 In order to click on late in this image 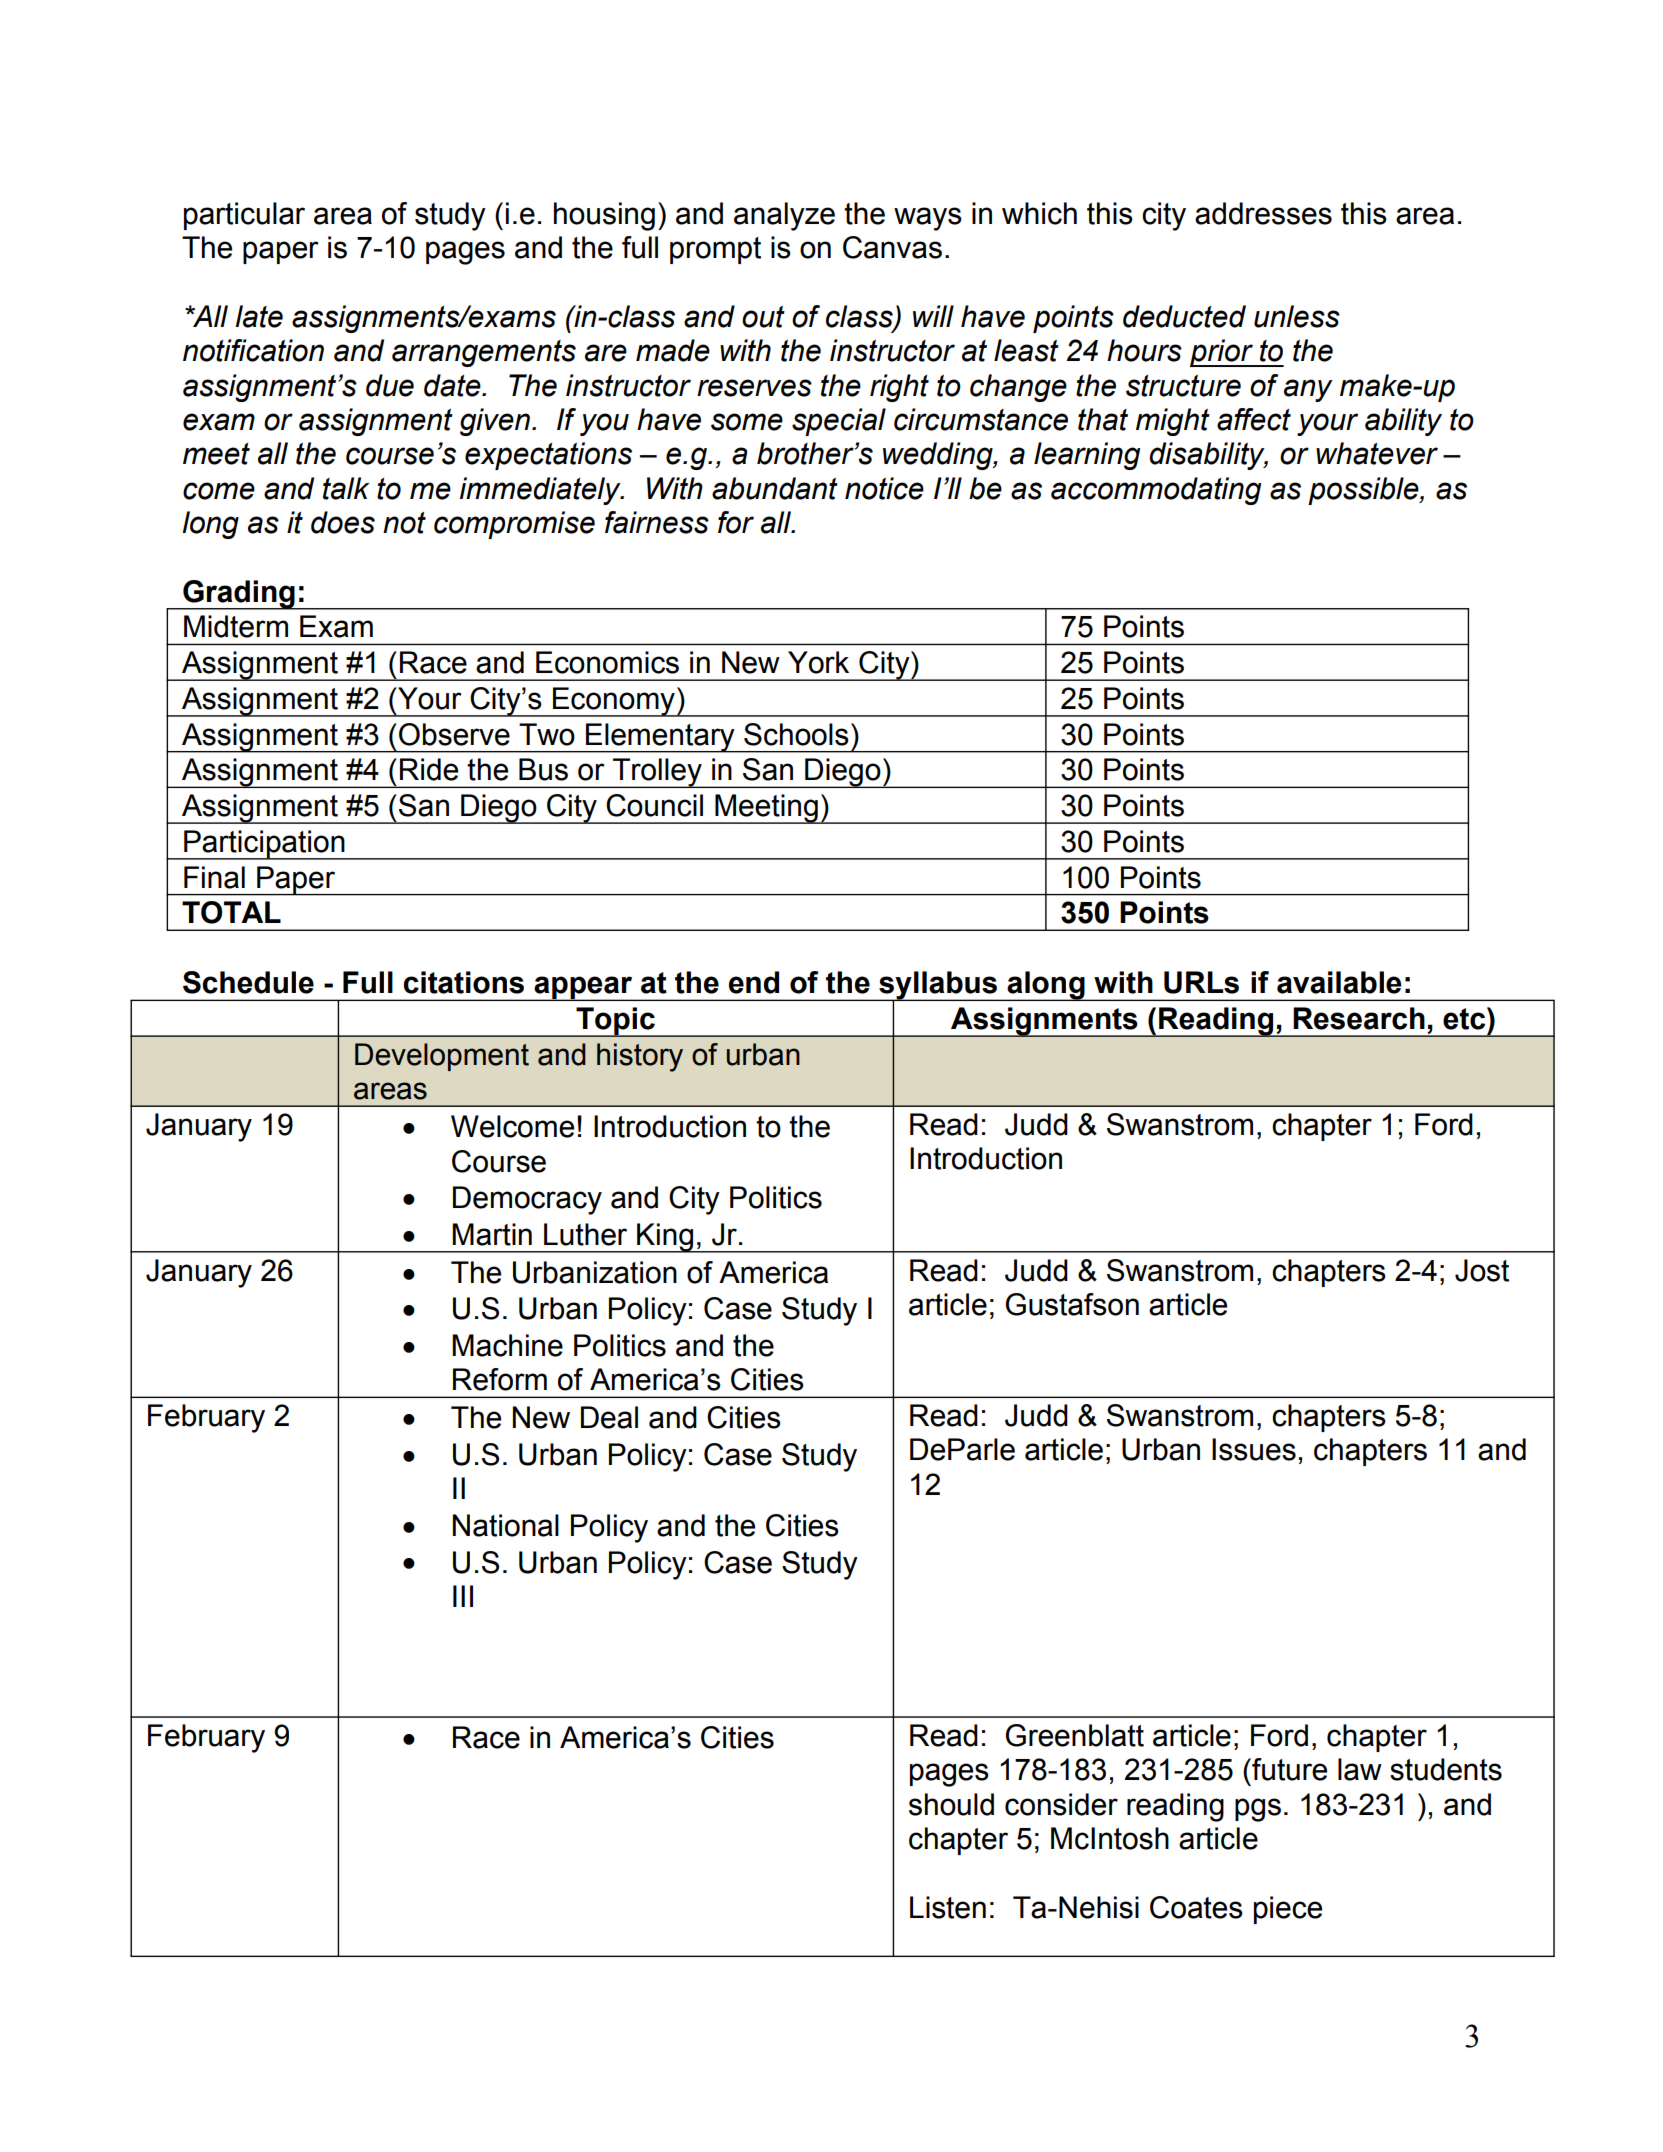, I will do `click(259, 316)`.
